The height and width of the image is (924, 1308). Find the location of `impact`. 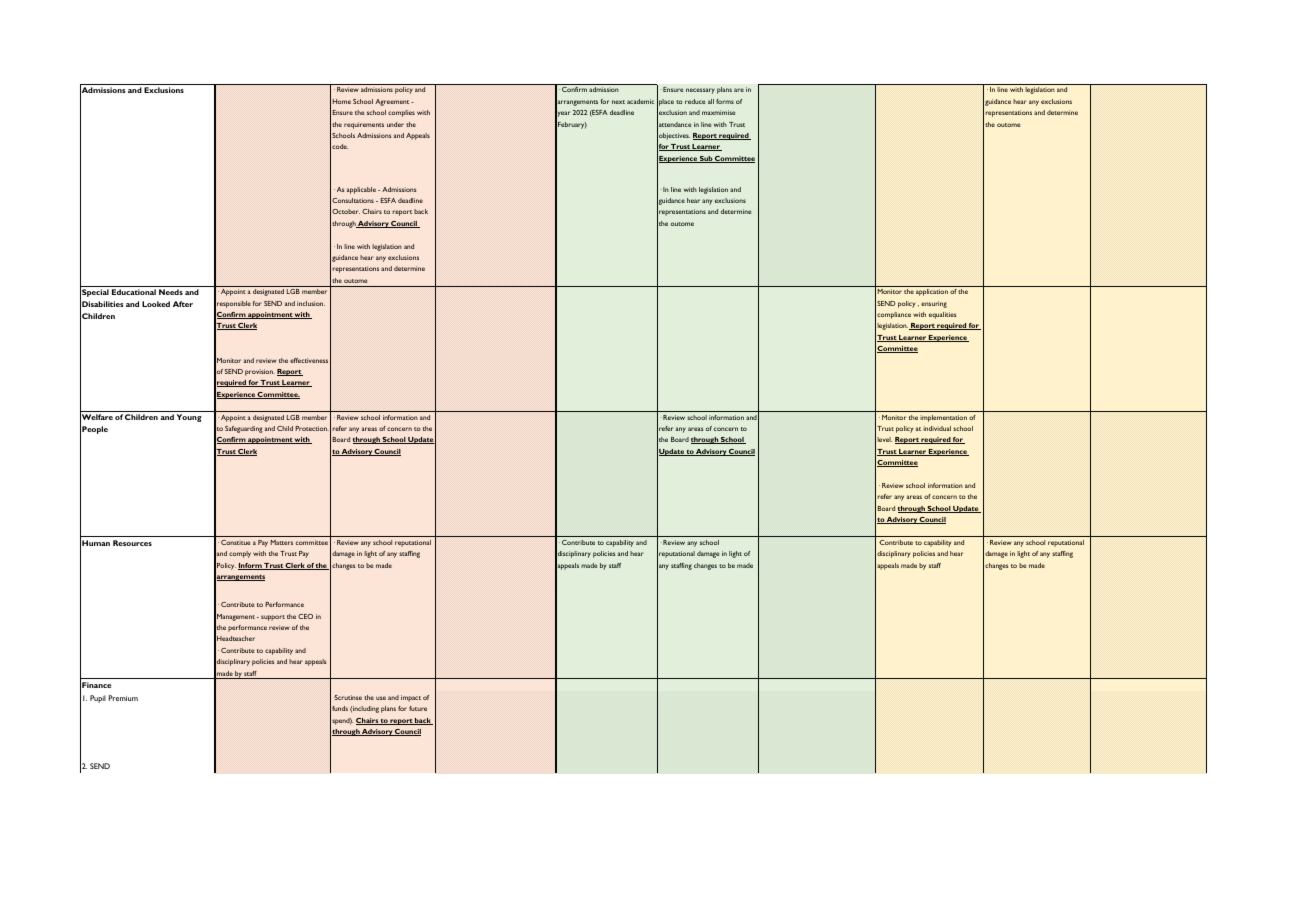

impact is located at coordinates (411, 698).
